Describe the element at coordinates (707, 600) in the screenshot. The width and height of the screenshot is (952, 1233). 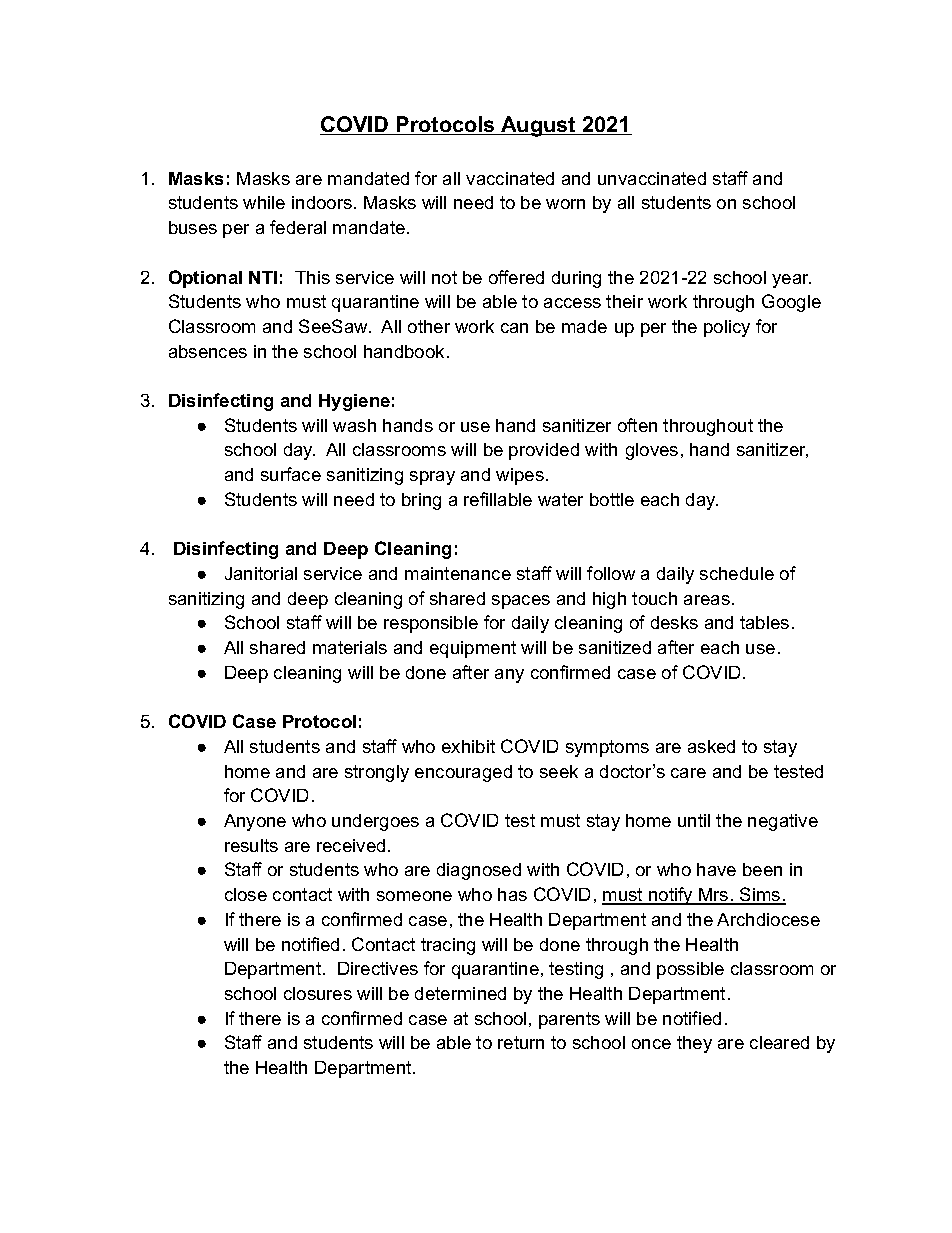
I see `areas` at that location.
